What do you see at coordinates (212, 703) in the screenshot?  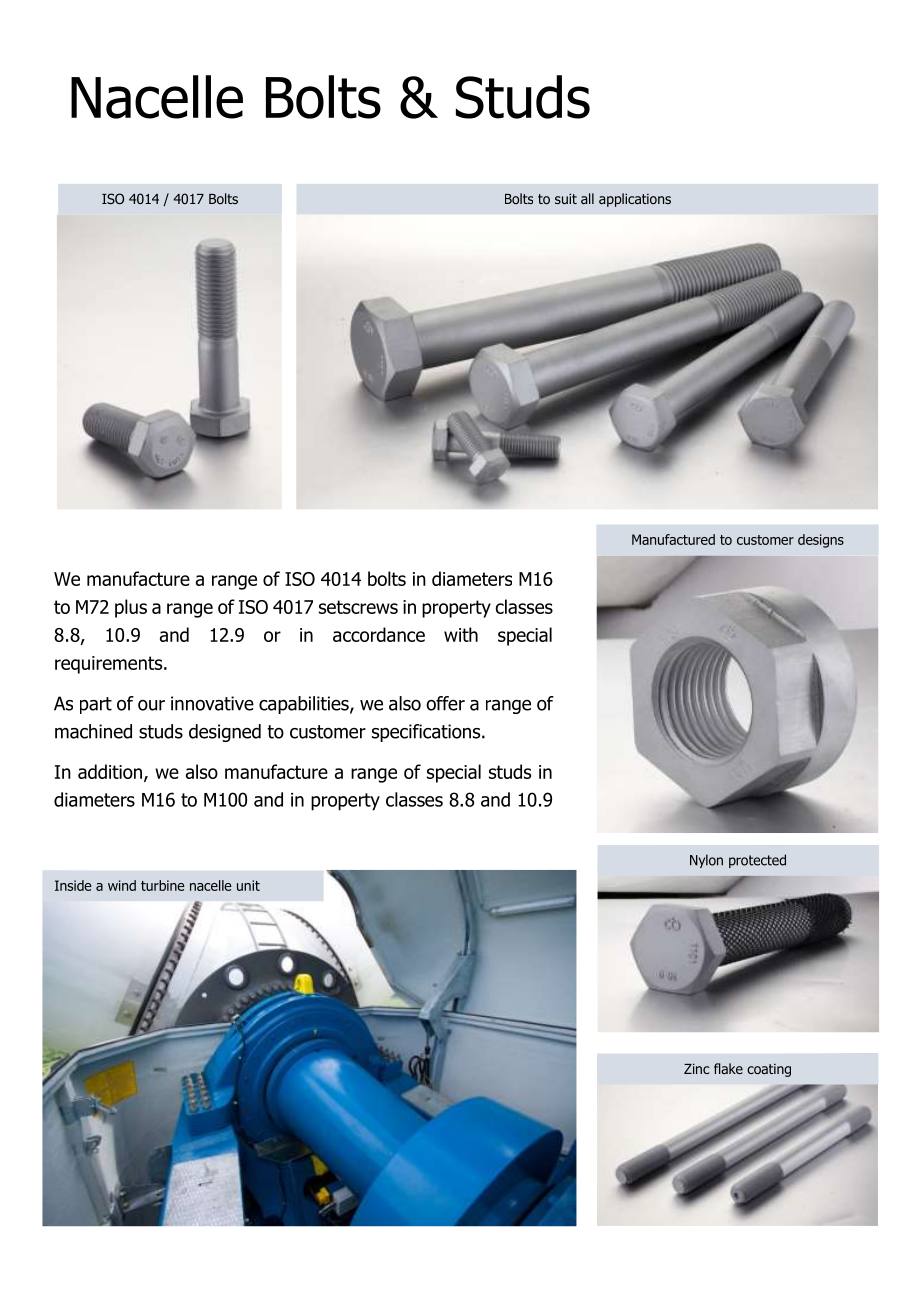 I see `innovative` at bounding box center [212, 703].
